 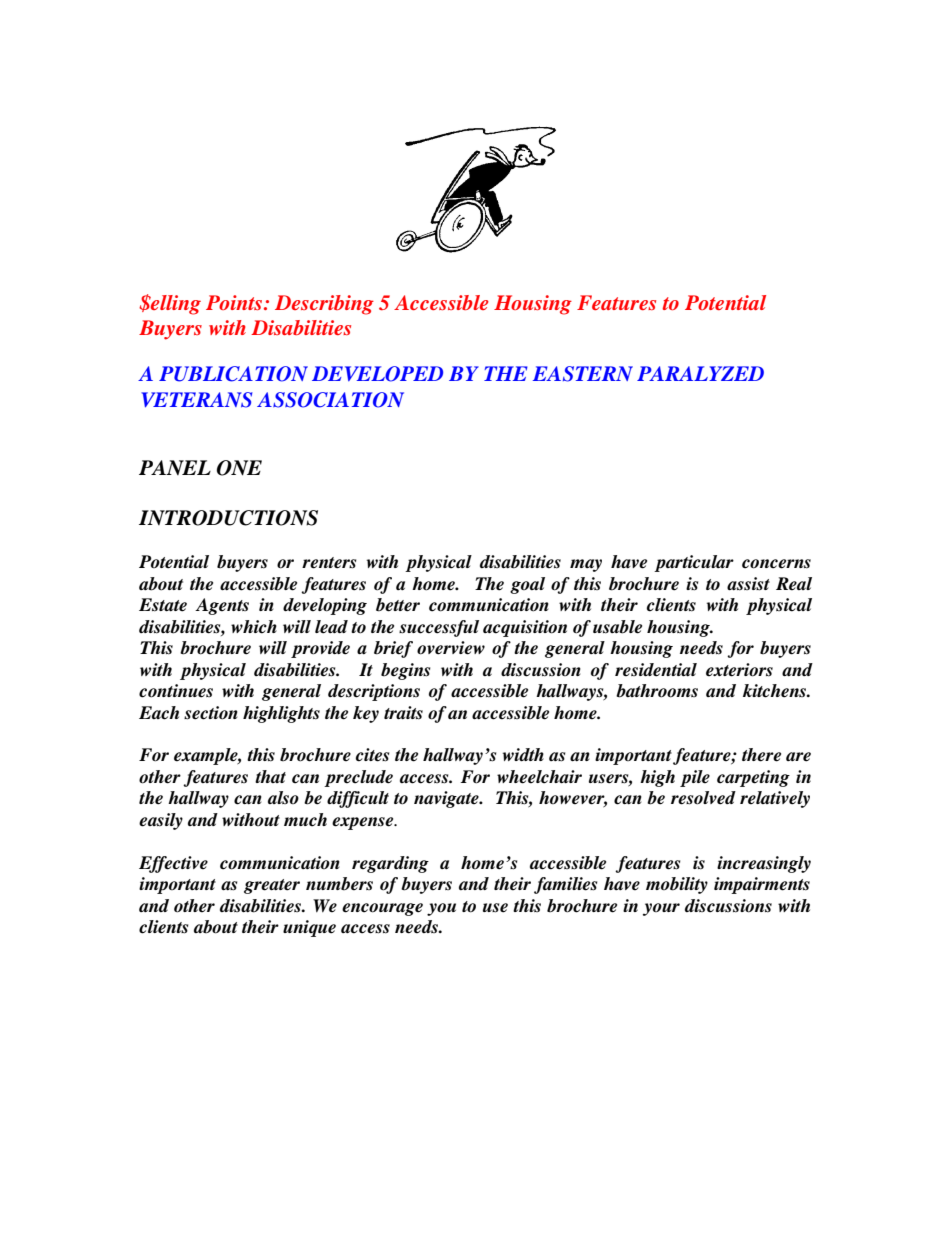 What do you see at coordinates (272, 886) in the page?
I see `greater` at bounding box center [272, 886].
